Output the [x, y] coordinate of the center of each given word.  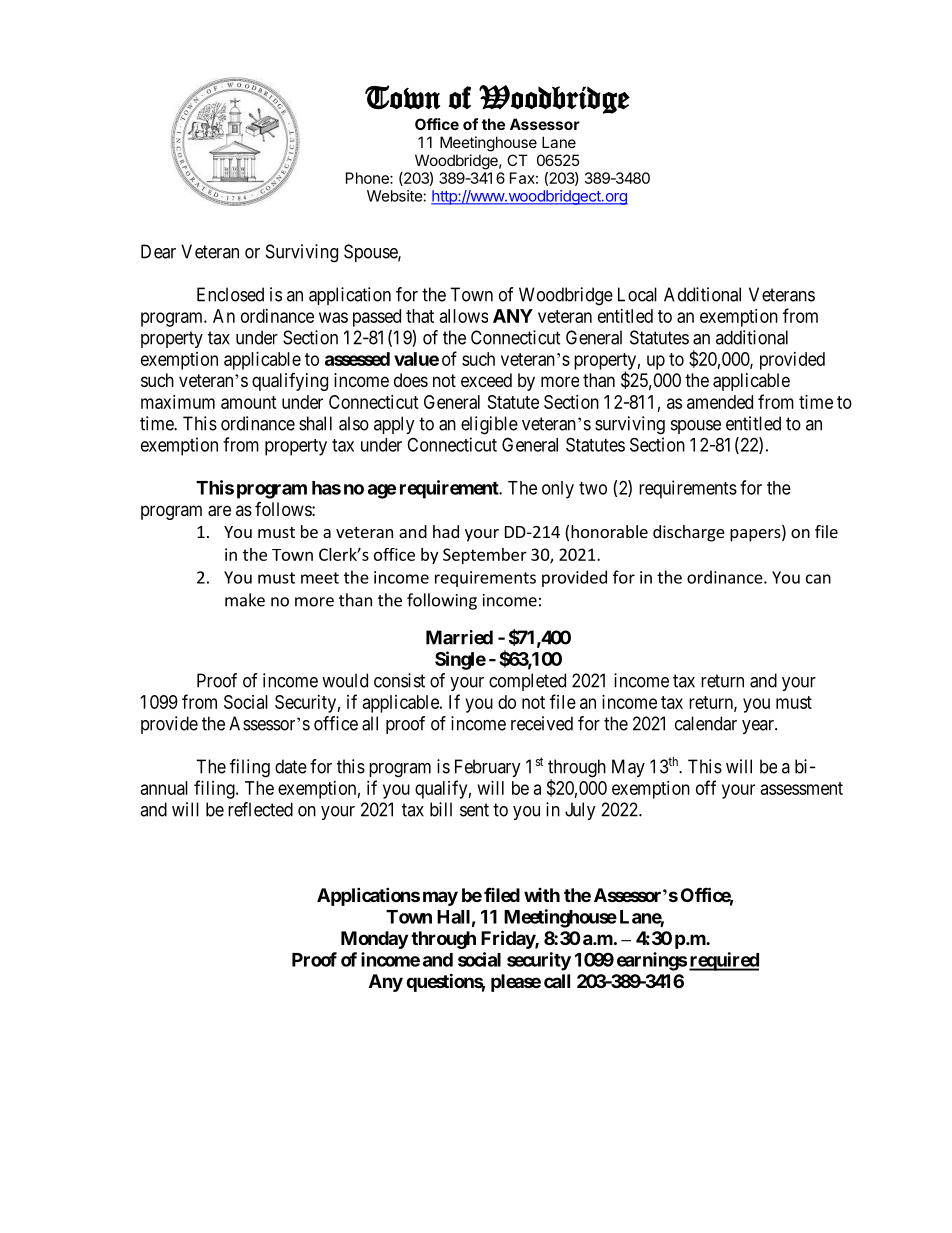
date [291, 766]
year [759, 727]
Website [395, 196]
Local [637, 294]
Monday [374, 940]
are [219, 511]
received [542, 723]
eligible [489, 425]
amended [720, 402]
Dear [158, 251]
